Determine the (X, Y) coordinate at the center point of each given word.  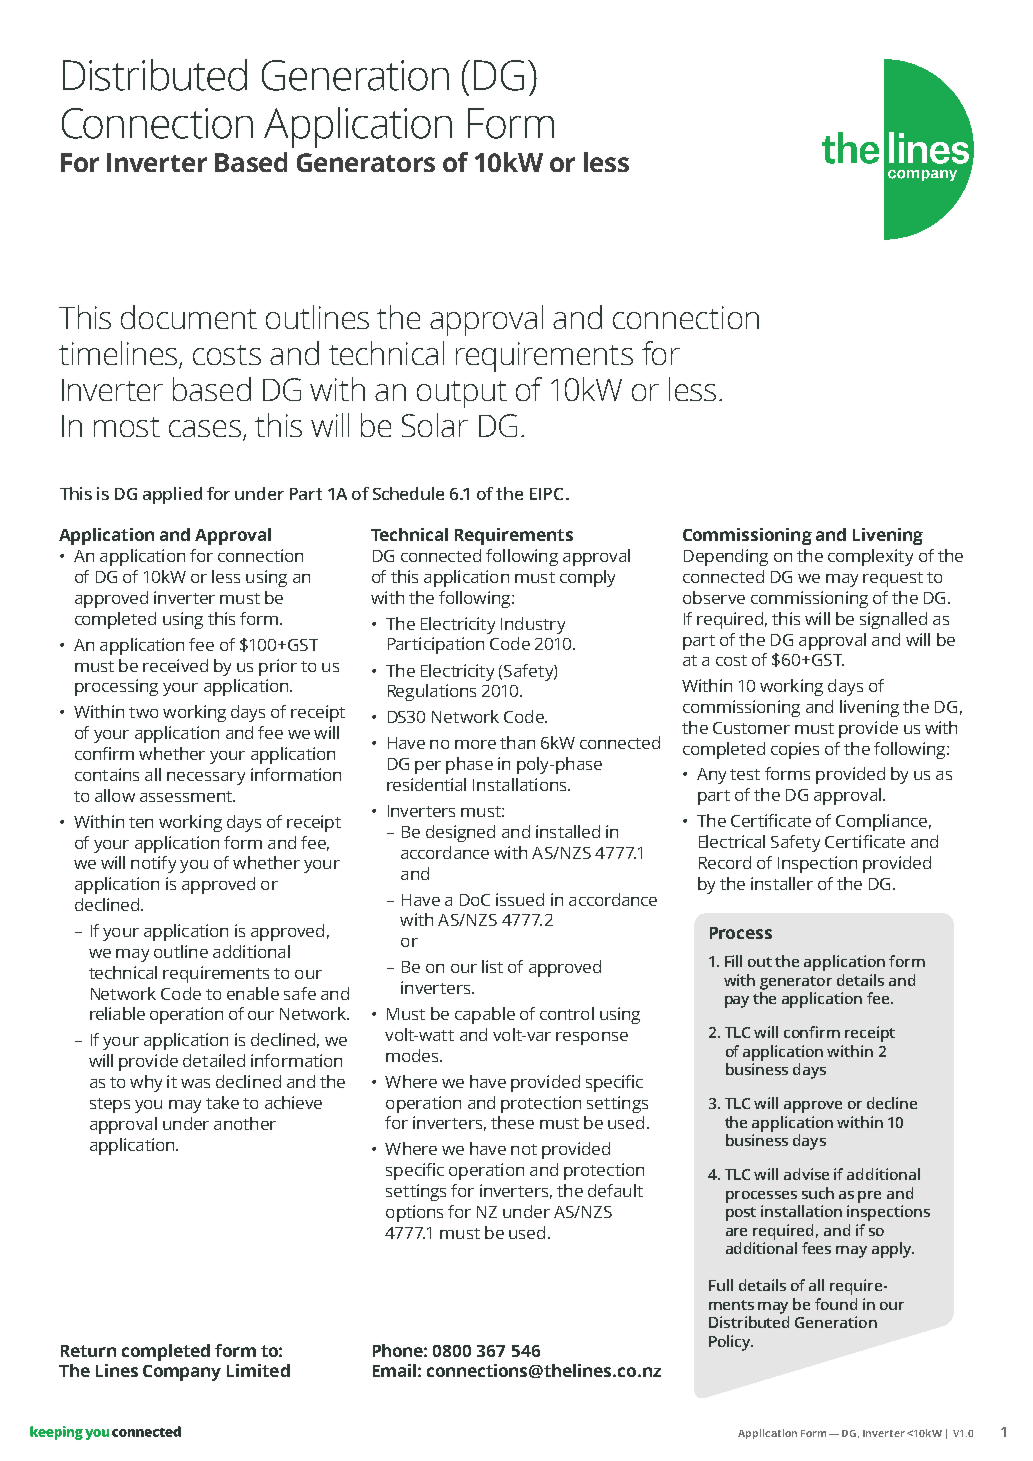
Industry (533, 625)
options (414, 1213)
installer (782, 883)
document (189, 317)
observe (714, 597)
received (175, 665)
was (195, 1083)
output (462, 394)
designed (460, 833)
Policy (731, 1343)
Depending (726, 557)
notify (153, 864)
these (512, 1122)
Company (182, 1373)
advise (806, 1174)
